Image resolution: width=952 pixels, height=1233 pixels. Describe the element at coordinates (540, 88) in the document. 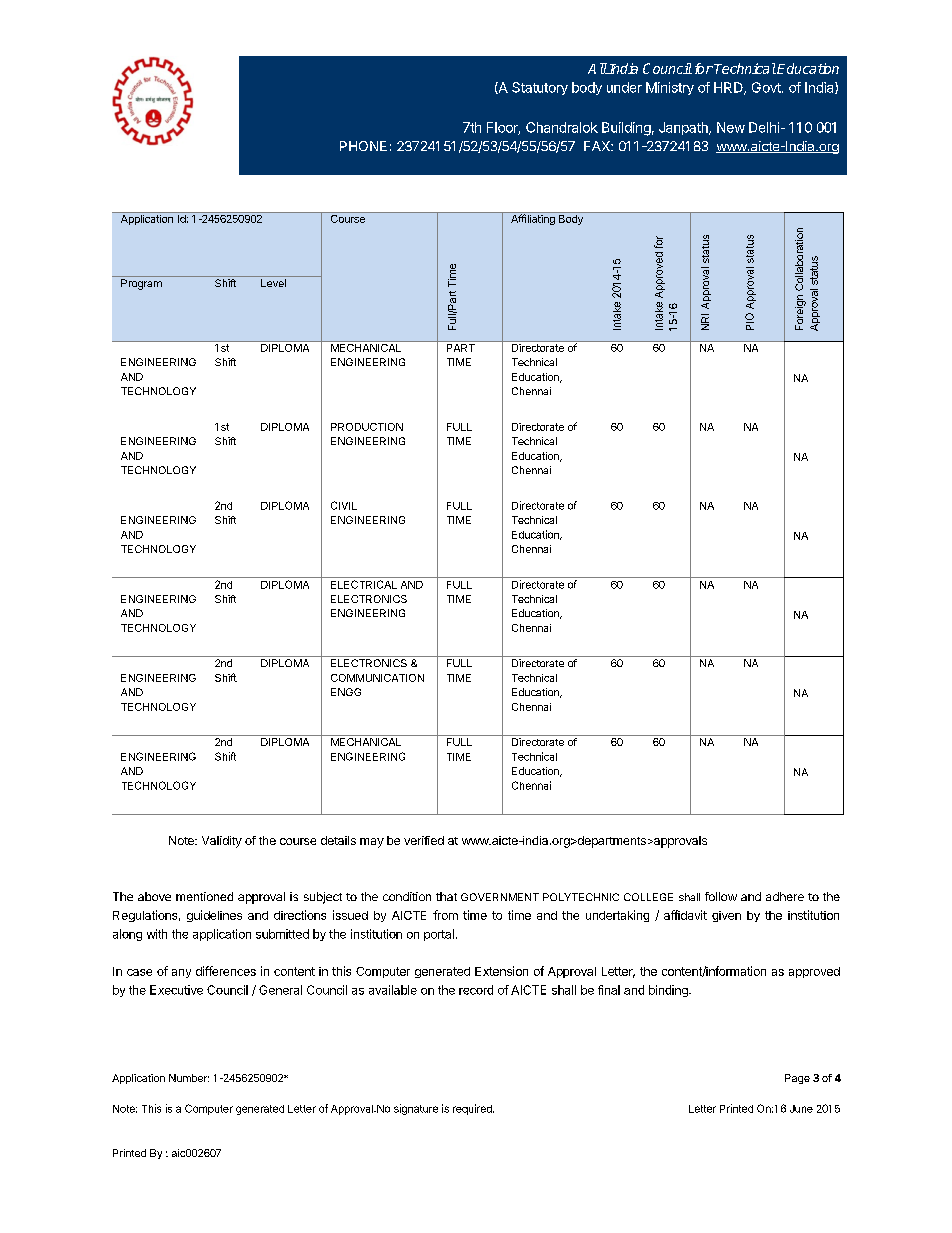

I see `Statutory` at that location.
